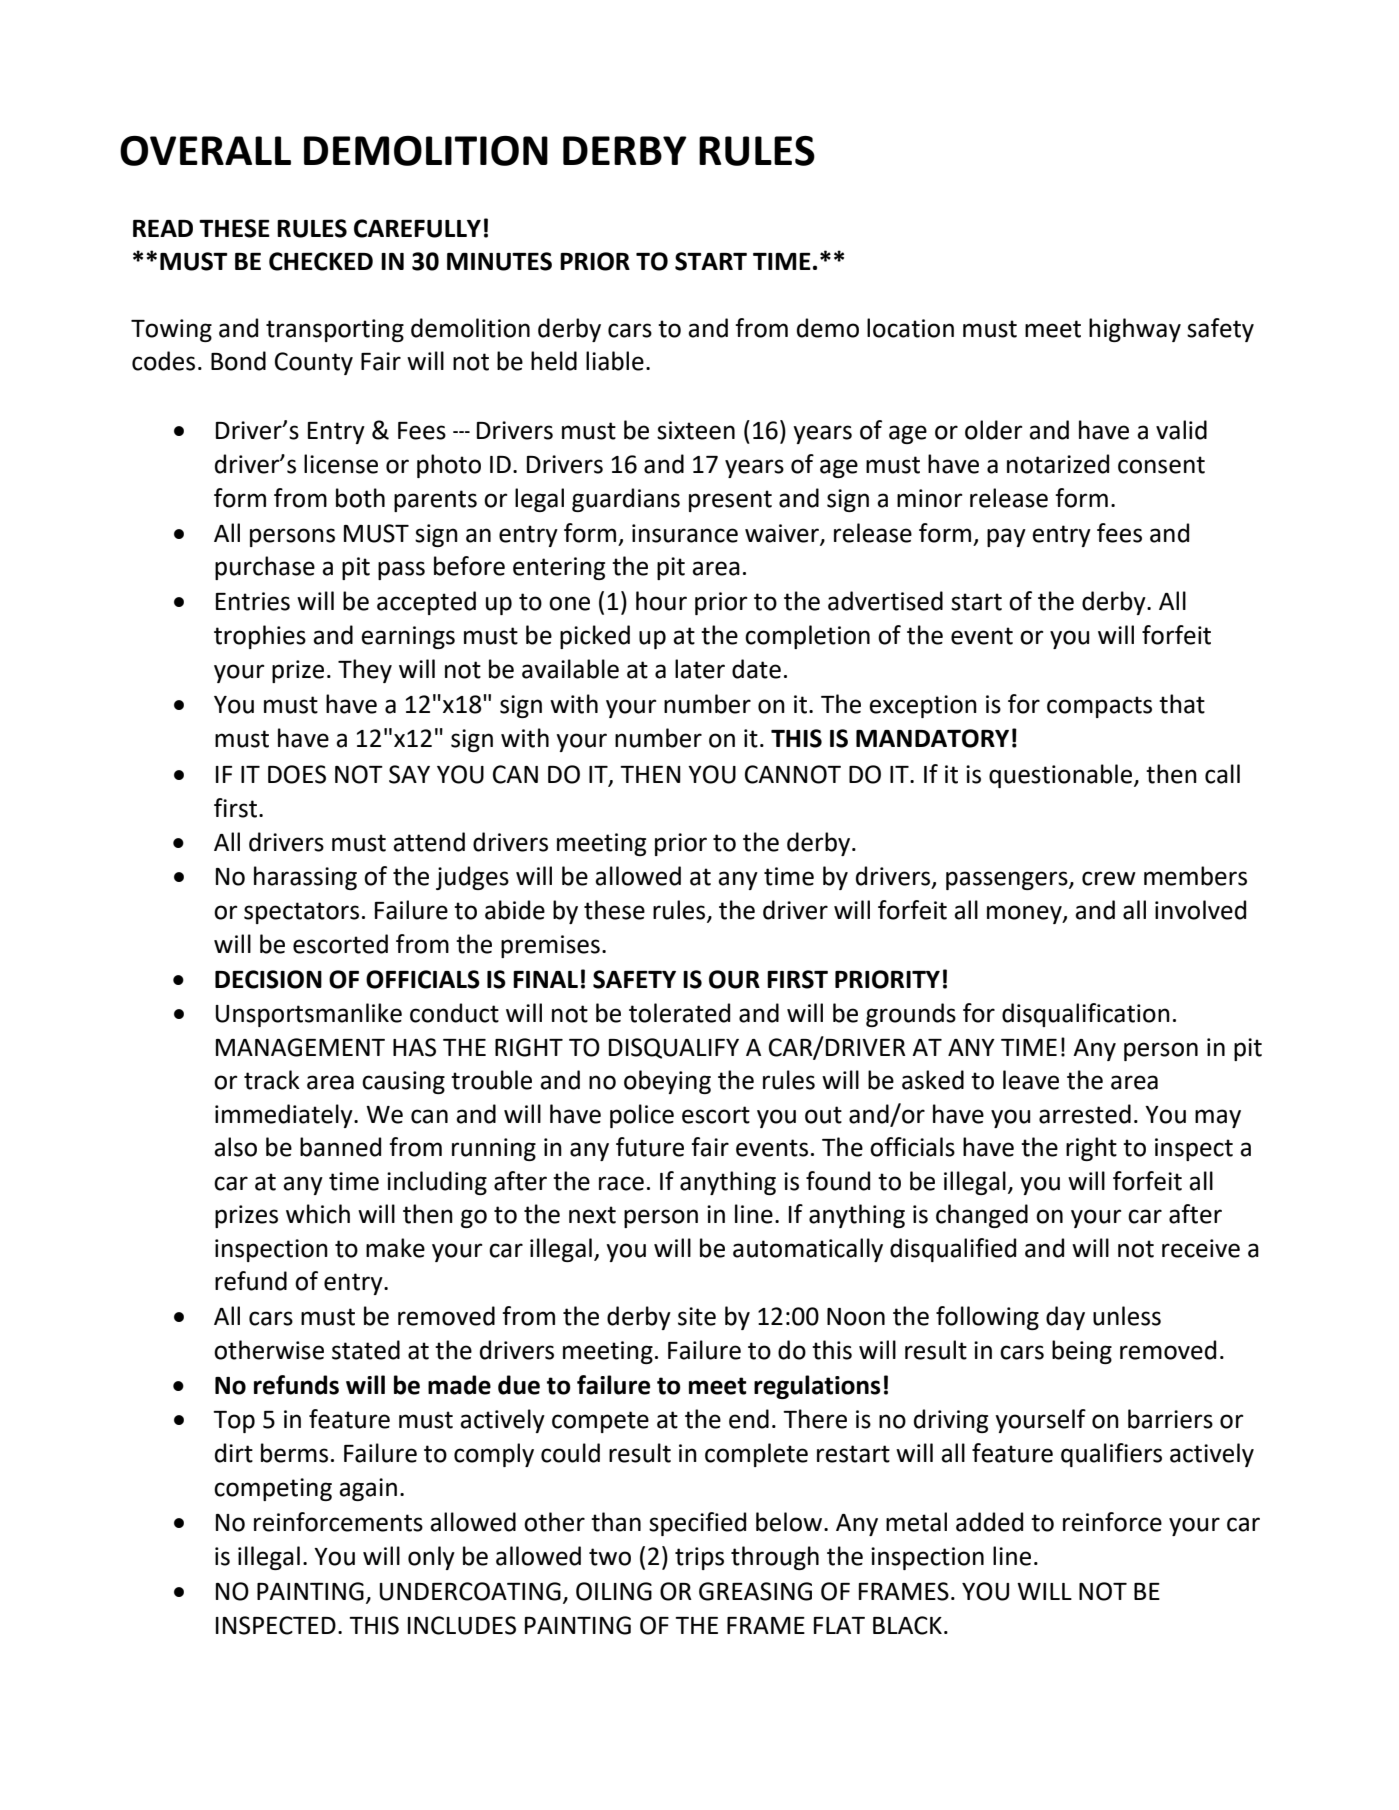 The image size is (1399, 1810). What do you see at coordinates (550, 946) in the screenshot?
I see `premises` at bounding box center [550, 946].
